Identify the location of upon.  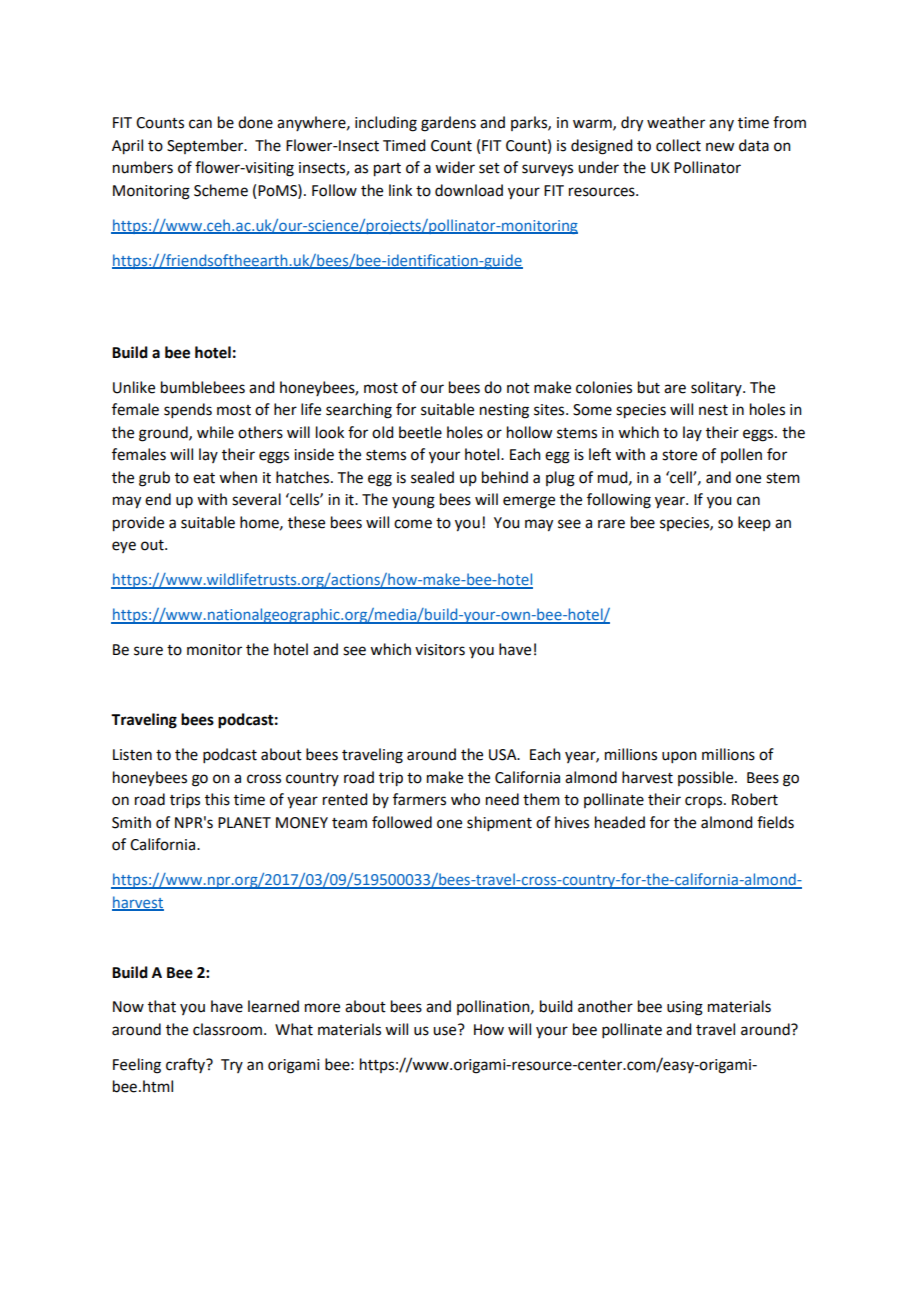
(679, 757).
